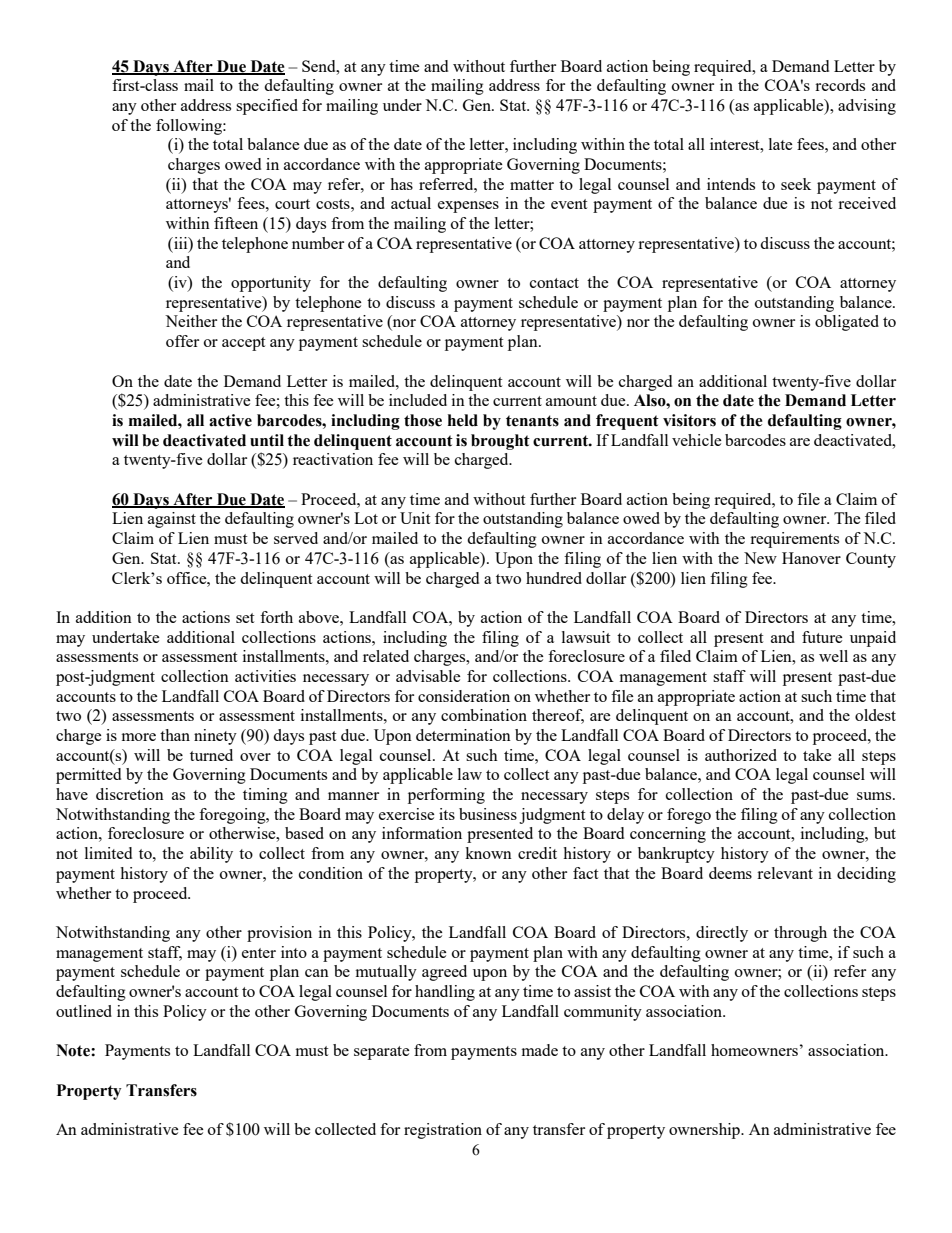 This screenshot has height=1233, width=952. I want to click on matter, so click(532, 185).
